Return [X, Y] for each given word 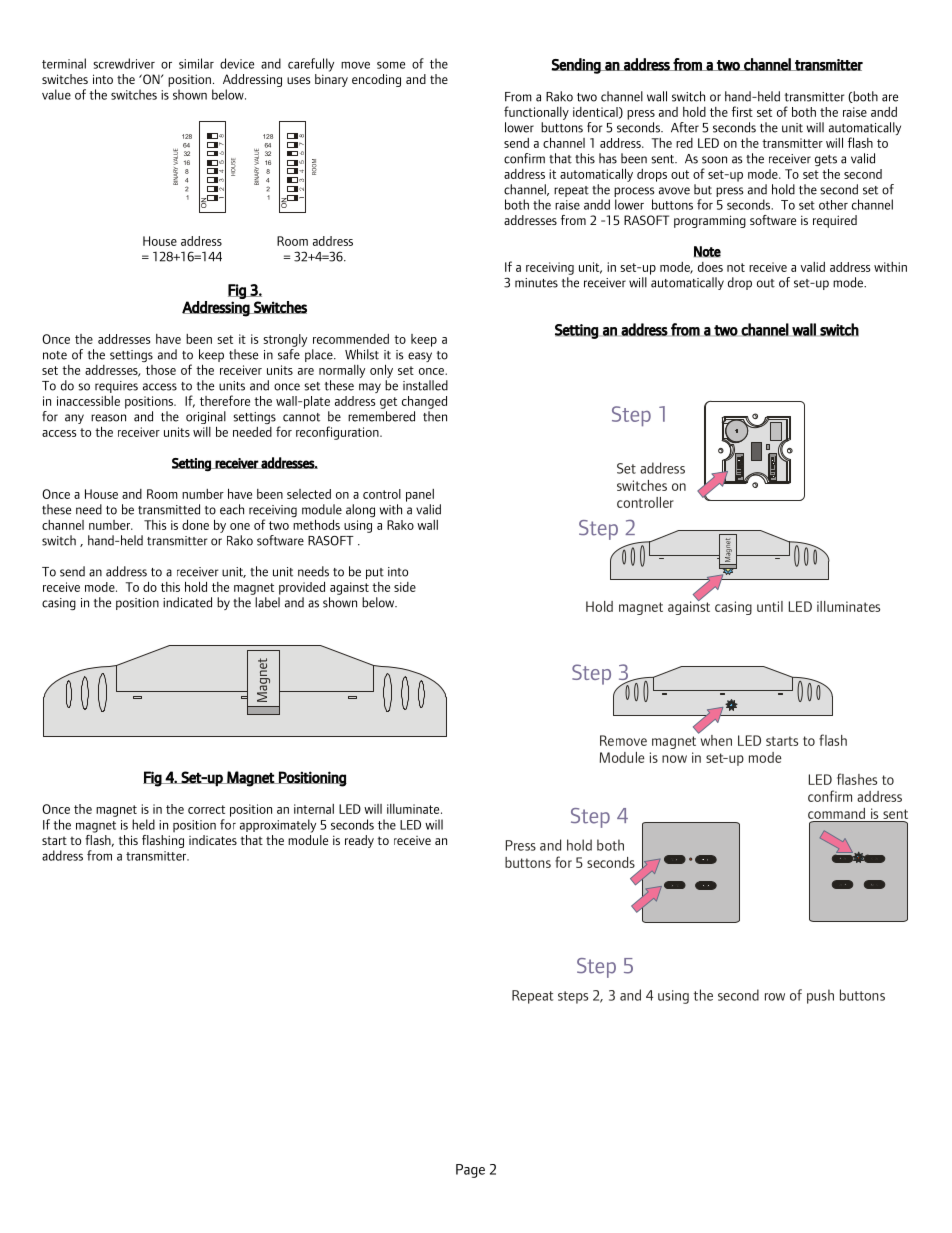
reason [108, 418]
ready [359, 841]
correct [206, 809]
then [435, 416]
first [742, 111]
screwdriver [124, 63]
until [770, 606]
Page [470, 1171]
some [391, 65]
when [715, 739]
